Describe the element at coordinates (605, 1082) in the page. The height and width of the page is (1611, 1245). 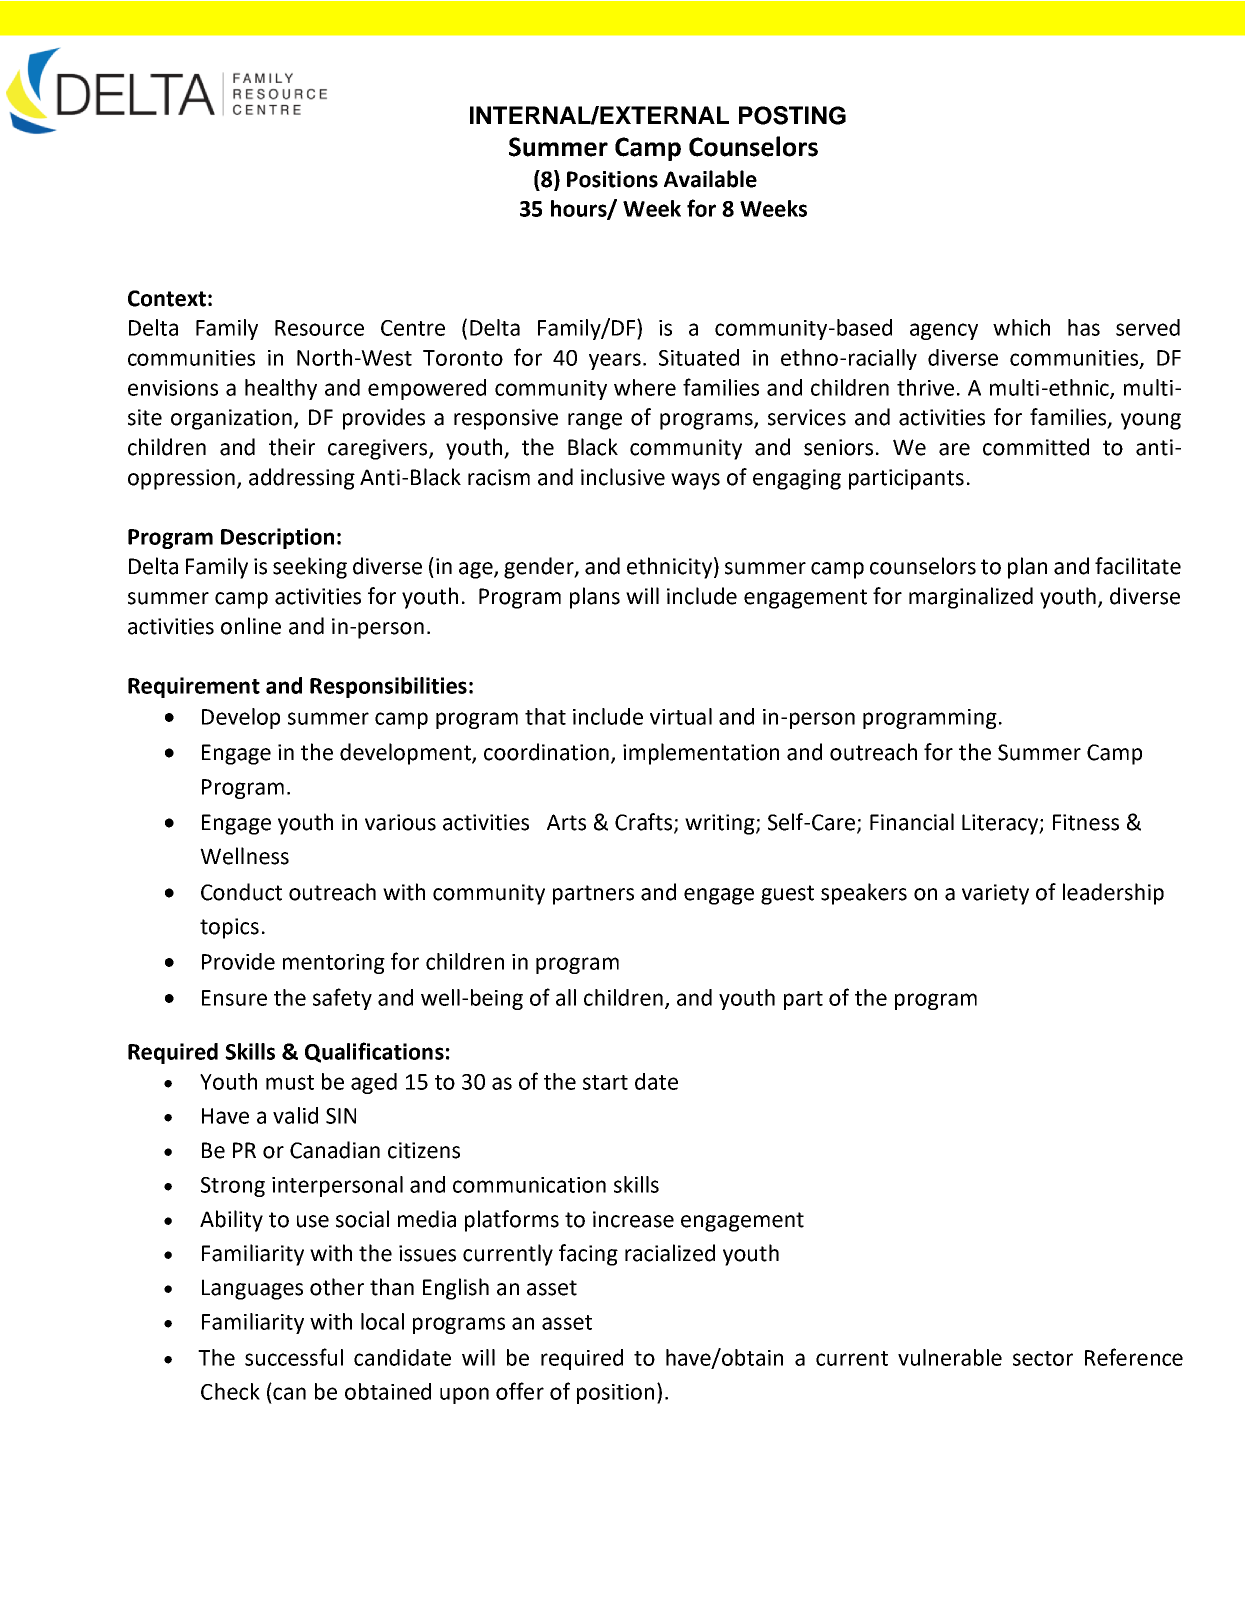
I see `start` at that location.
